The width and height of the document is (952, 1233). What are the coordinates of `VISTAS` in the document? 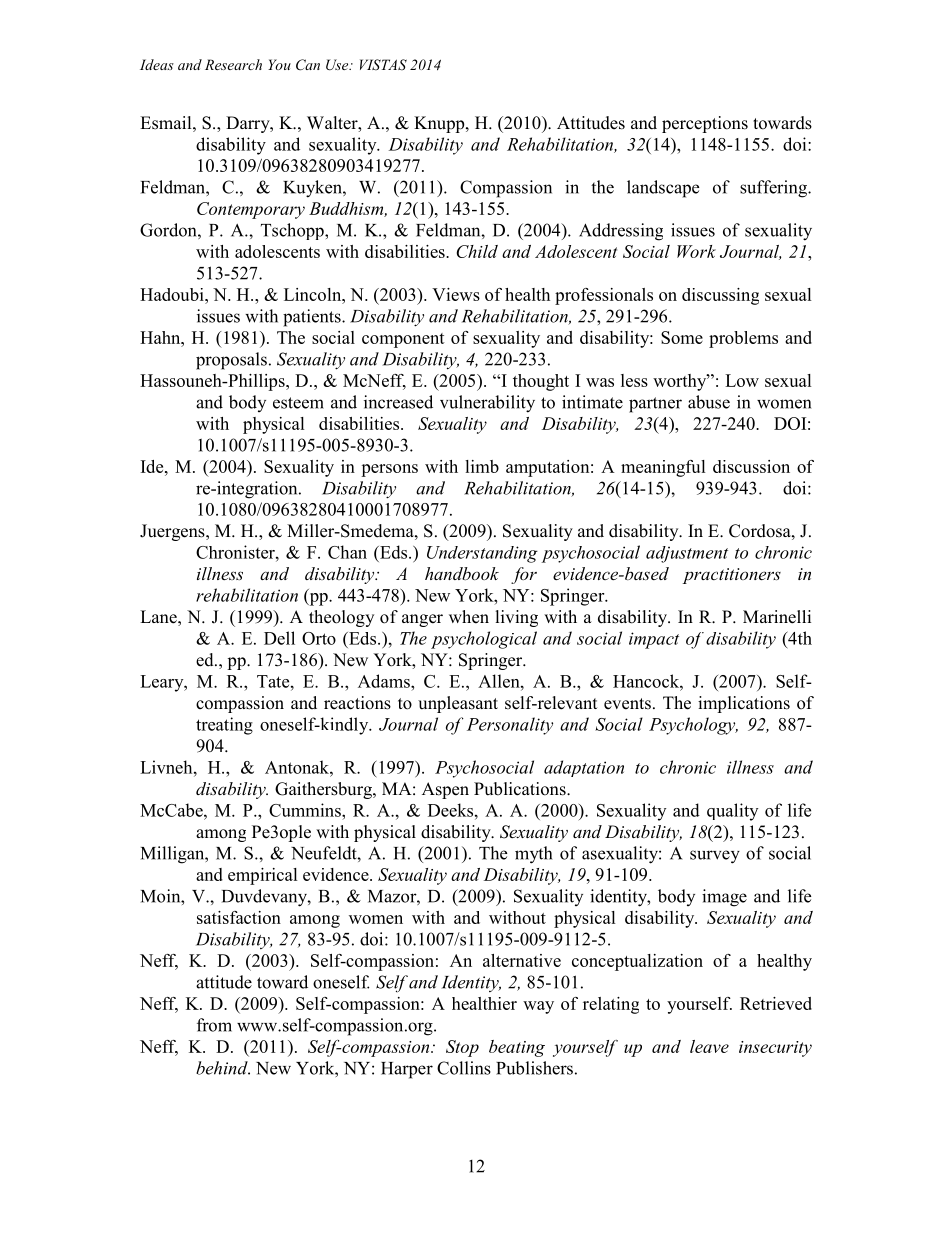 It's located at (383, 65).
